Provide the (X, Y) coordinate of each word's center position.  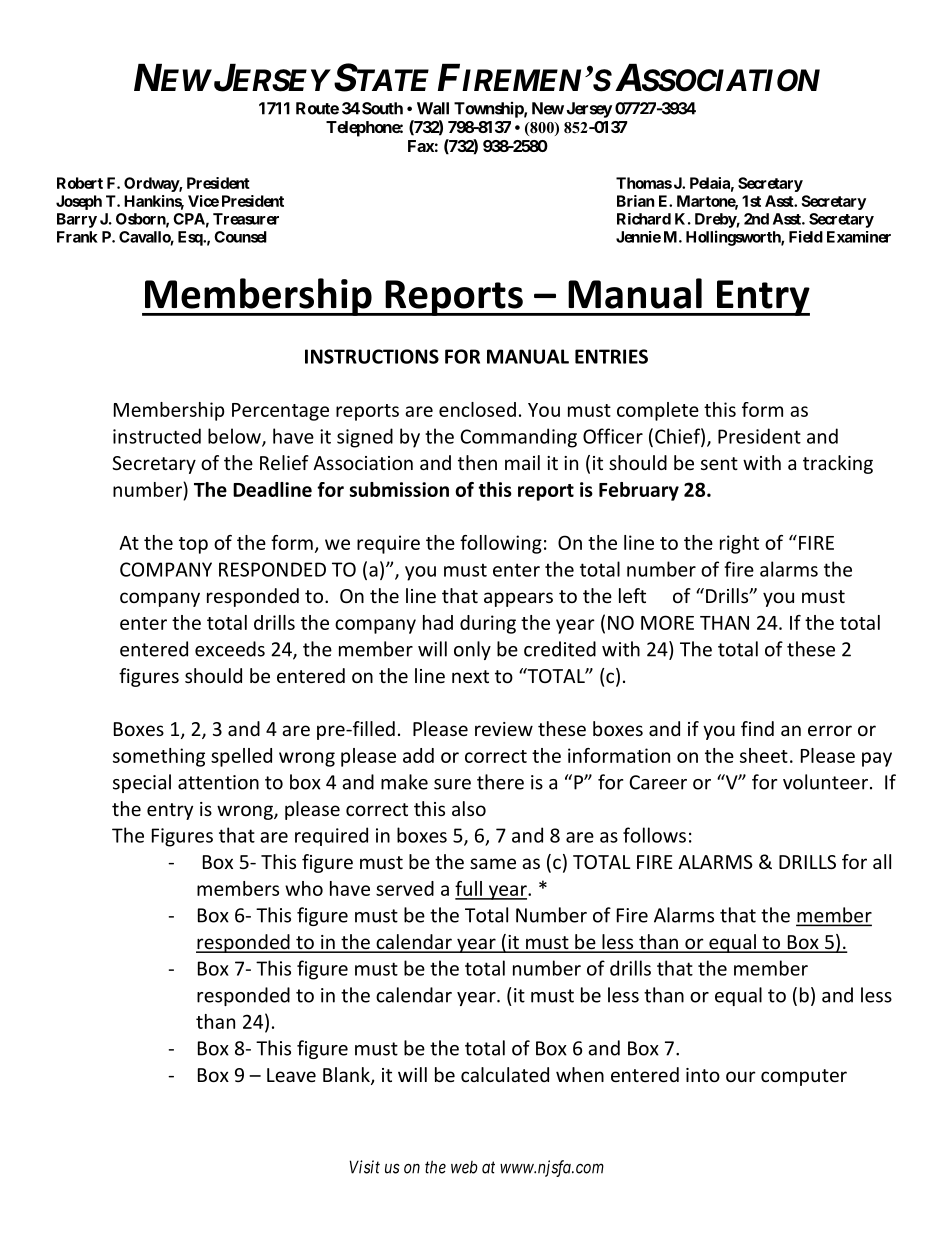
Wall (433, 108)
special (142, 783)
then (477, 462)
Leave (291, 1075)
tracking (838, 464)
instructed (157, 436)
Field (806, 236)
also (469, 808)
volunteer (825, 782)
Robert (80, 183)
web (464, 1167)
